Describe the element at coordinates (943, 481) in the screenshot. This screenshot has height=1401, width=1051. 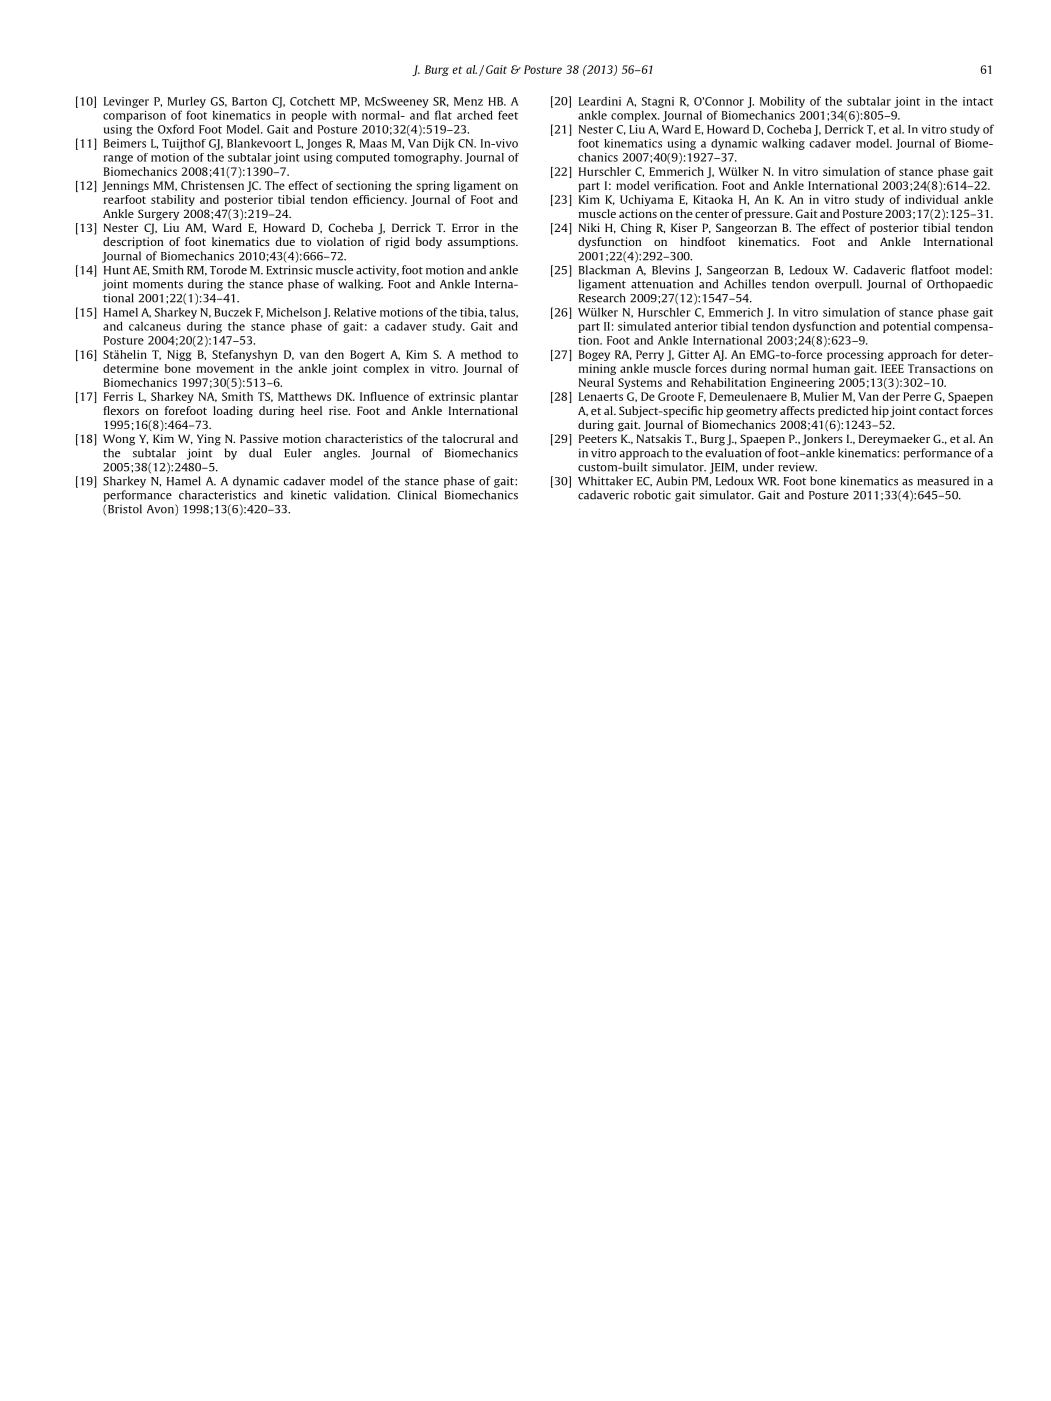
I see `measured` at that location.
